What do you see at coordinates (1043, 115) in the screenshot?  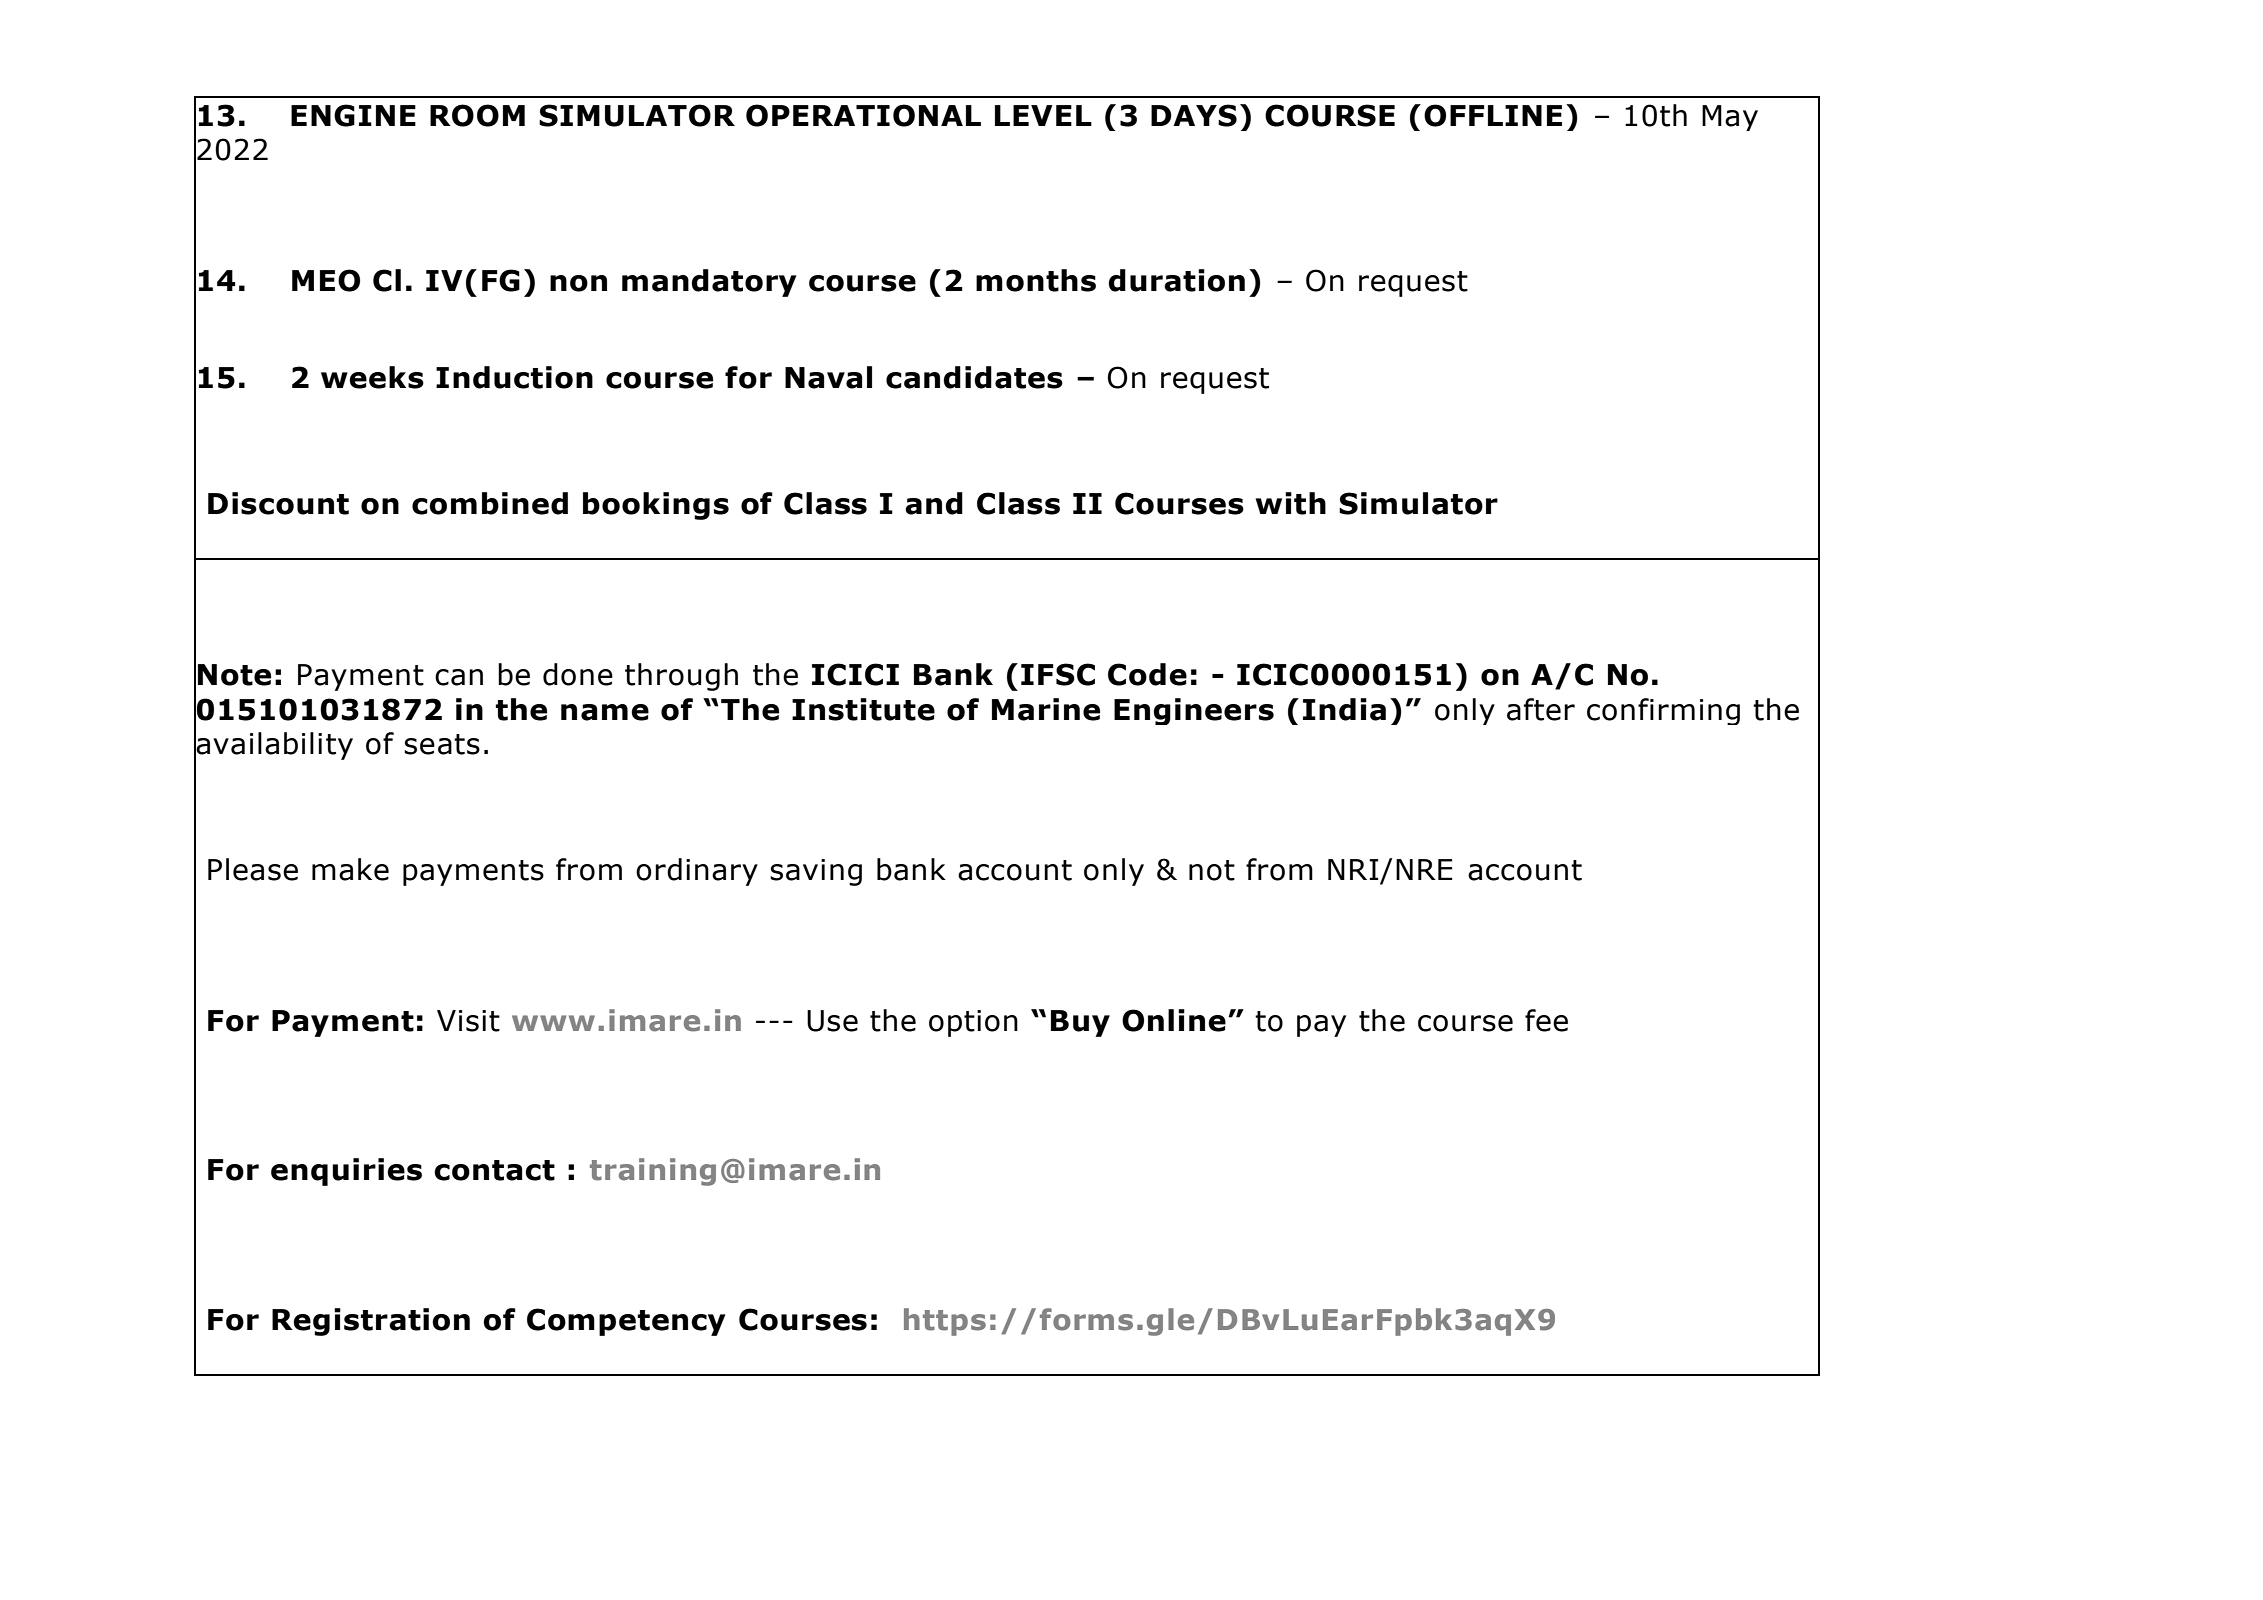 I see `LEVEL` at bounding box center [1043, 115].
